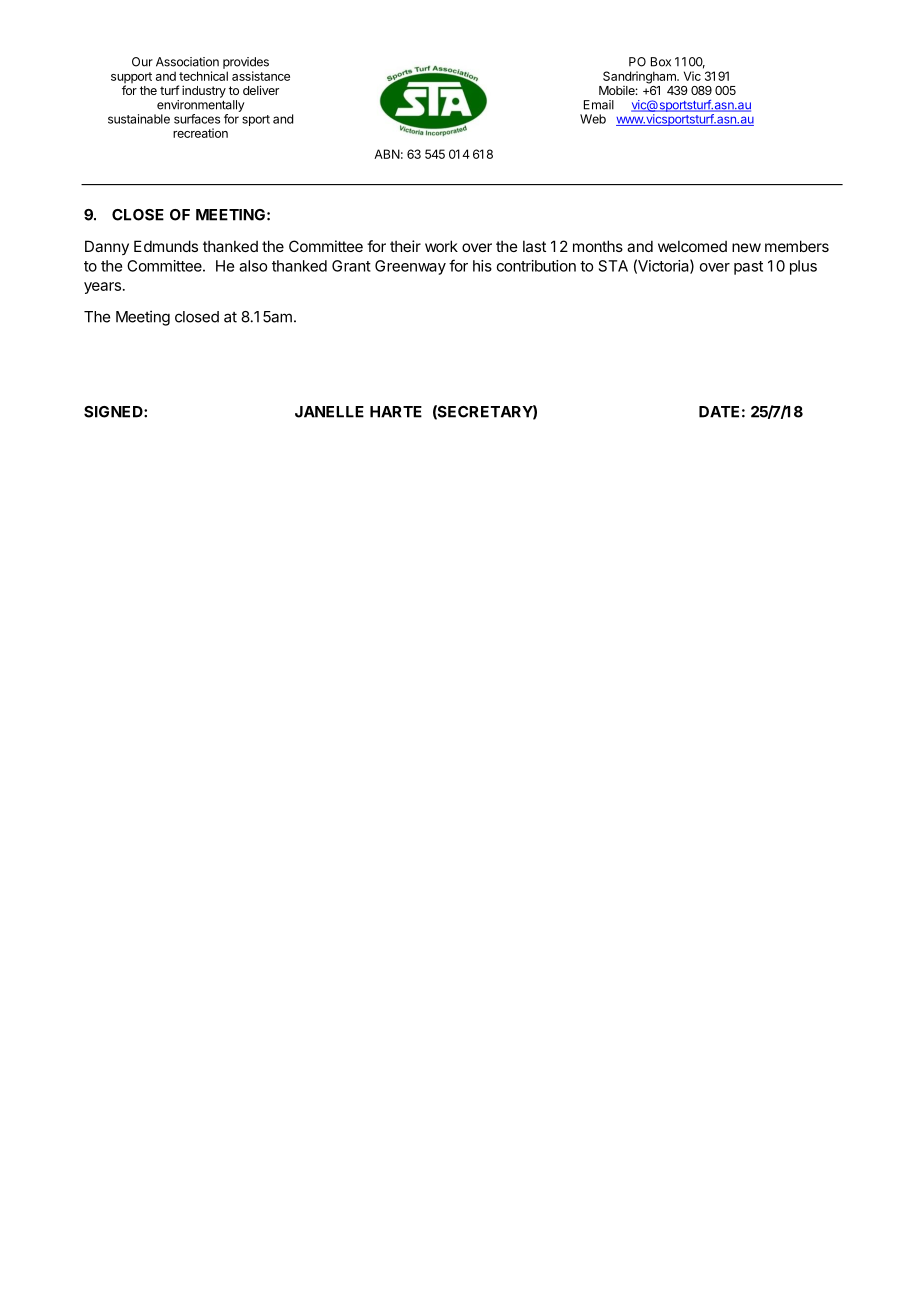  I want to click on years, so click(102, 288).
